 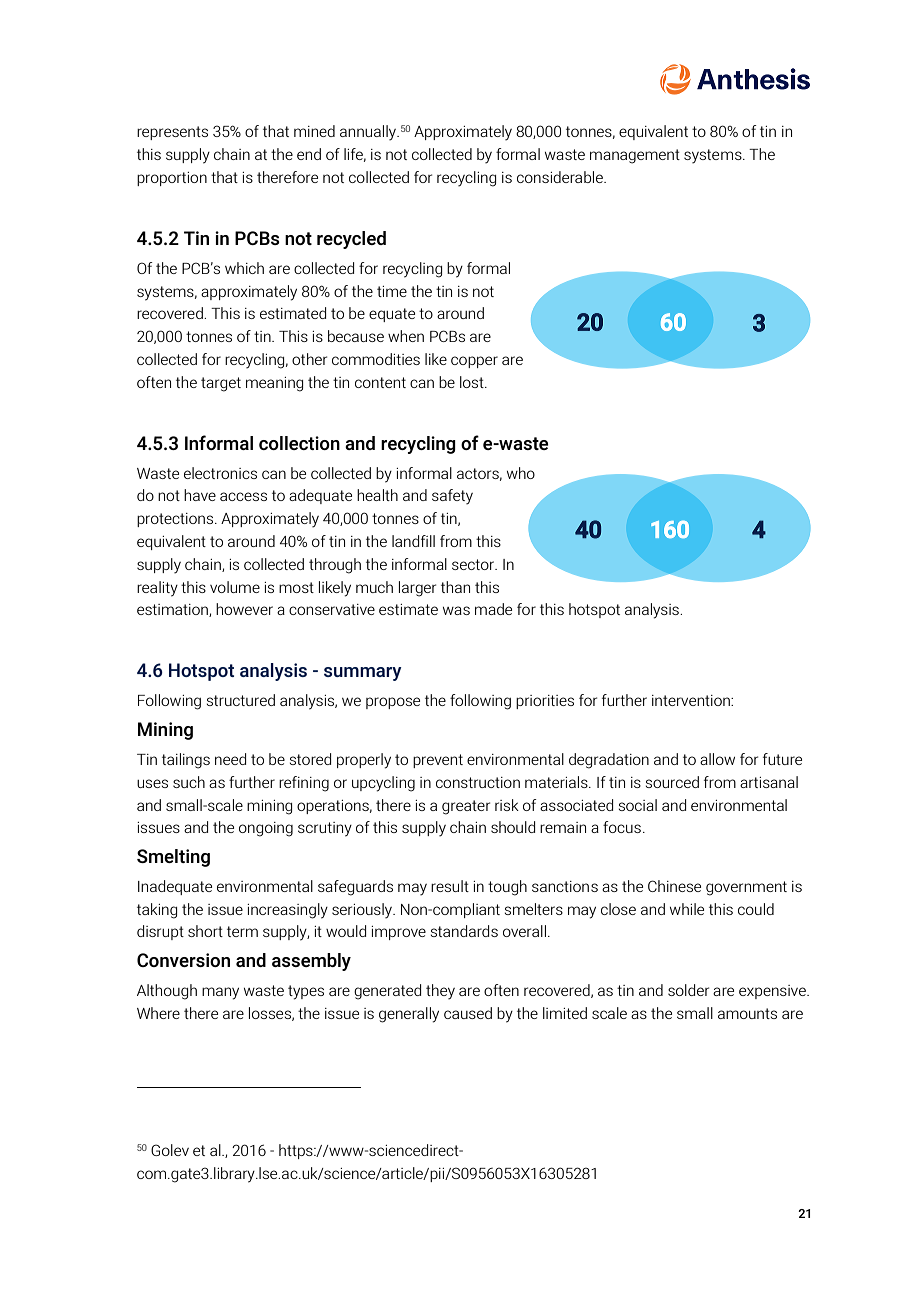 I want to click on structured, so click(x=241, y=700).
